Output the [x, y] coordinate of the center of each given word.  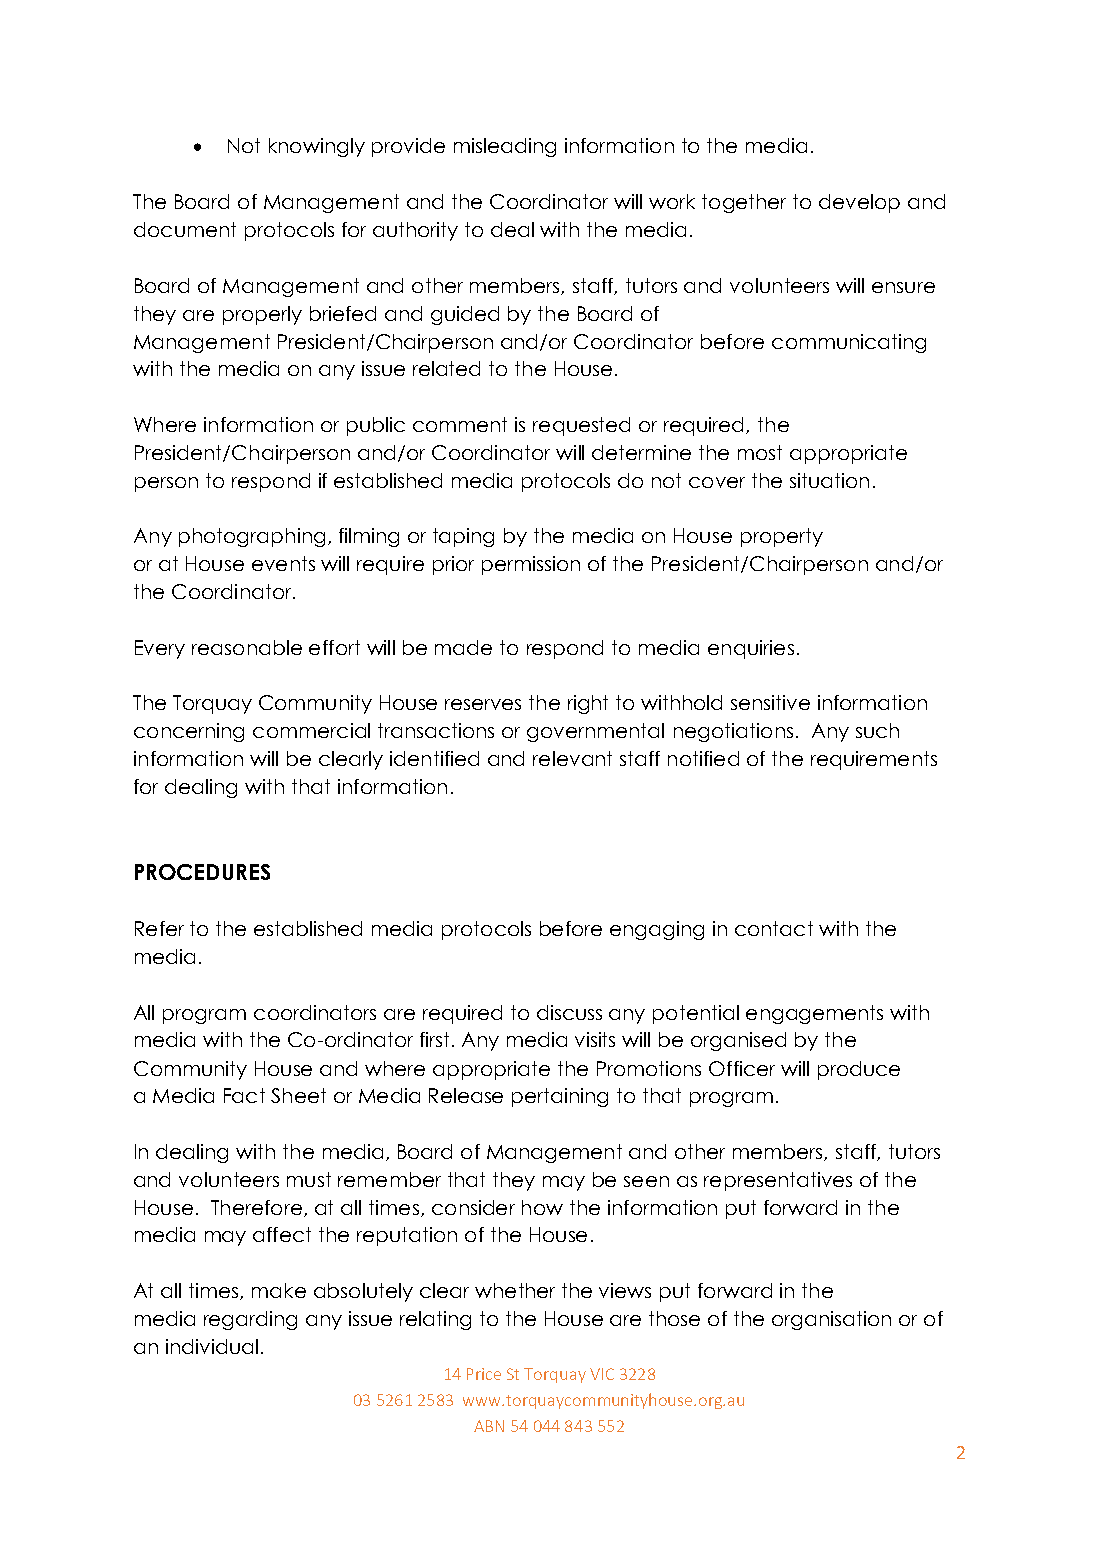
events [283, 563]
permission [531, 565]
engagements [814, 1014]
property [782, 537]
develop [859, 203]
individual [212, 1346]
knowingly [317, 147]
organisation [831, 1320]
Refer [159, 928]
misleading [505, 147]
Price [484, 1374]
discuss [569, 1012]
